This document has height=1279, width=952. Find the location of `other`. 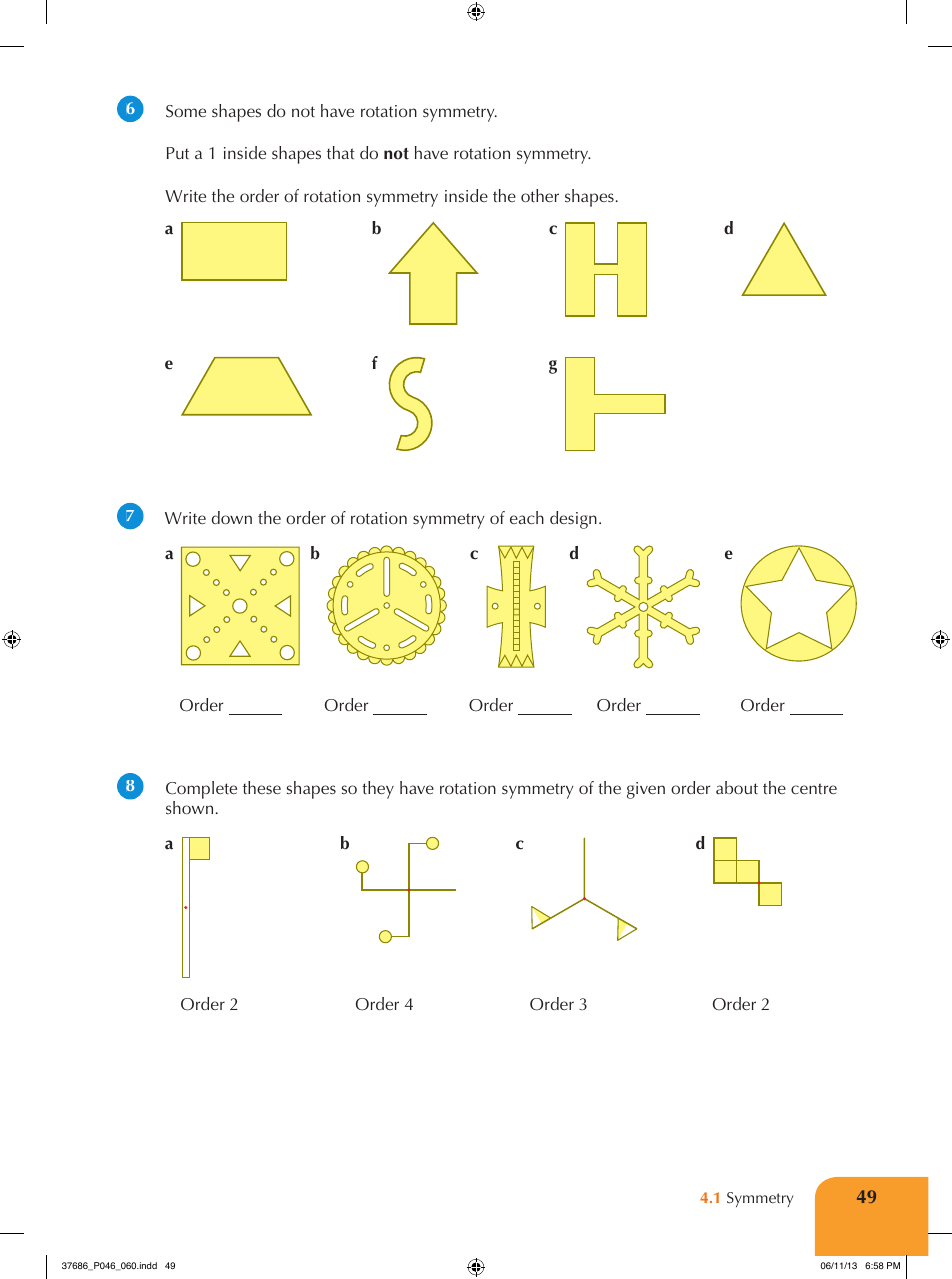

other is located at coordinates (540, 195).
